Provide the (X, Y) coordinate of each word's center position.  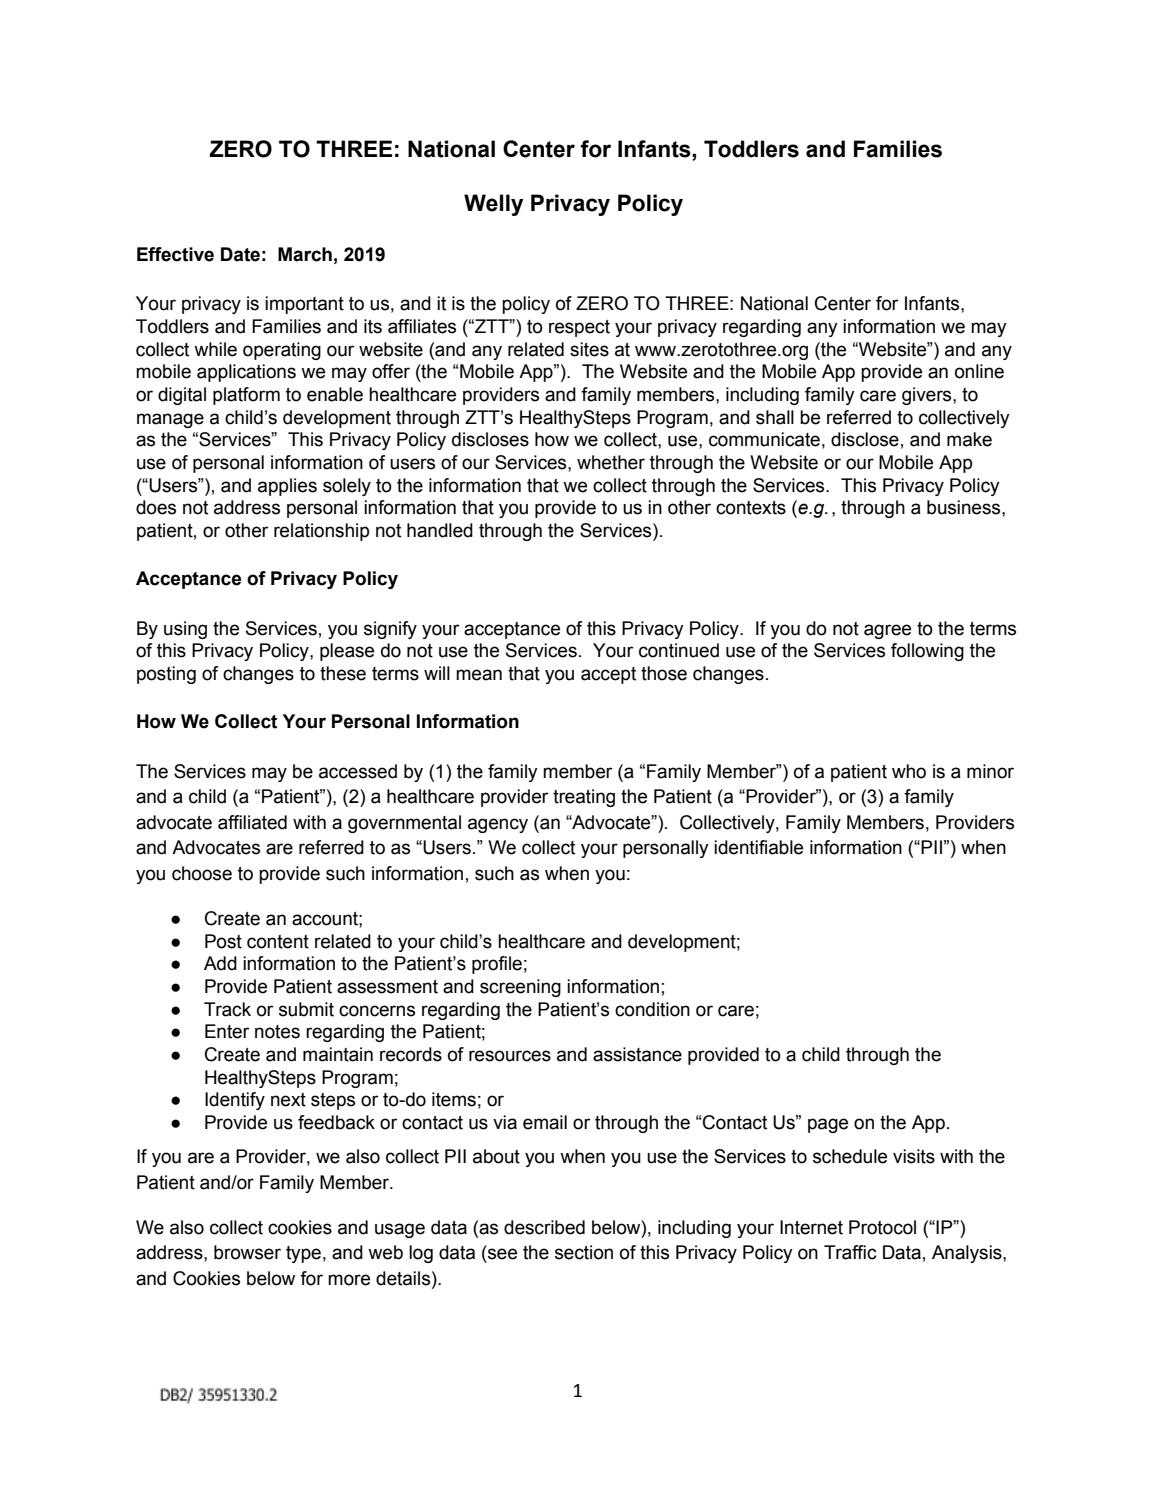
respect (579, 328)
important (304, 305)
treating (584, 798)
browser (247, 1252)
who (909, 771)
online (979, 371)
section (584, 1252)
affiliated (252, 822)
